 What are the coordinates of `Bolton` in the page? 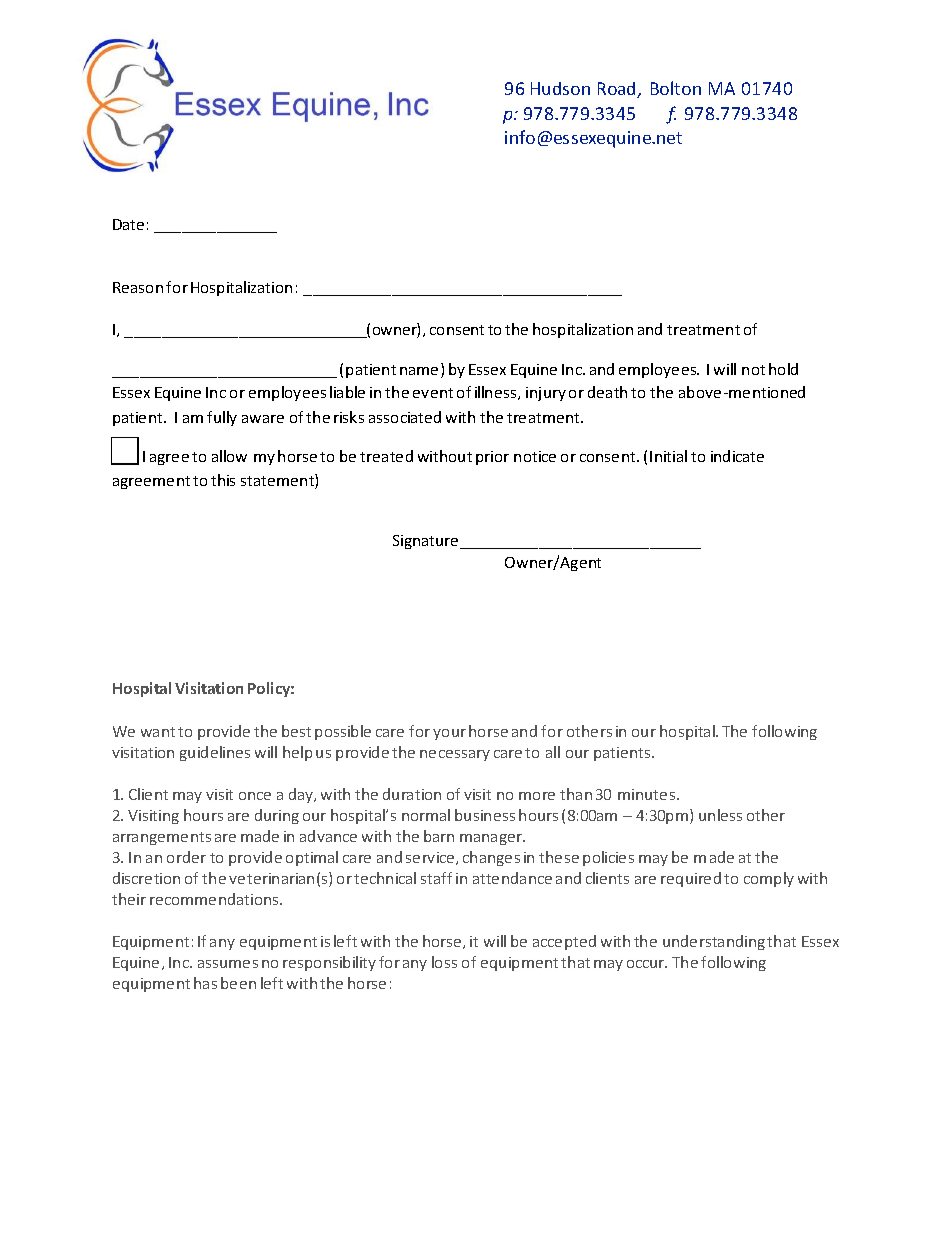 It's located at (676, 88).
